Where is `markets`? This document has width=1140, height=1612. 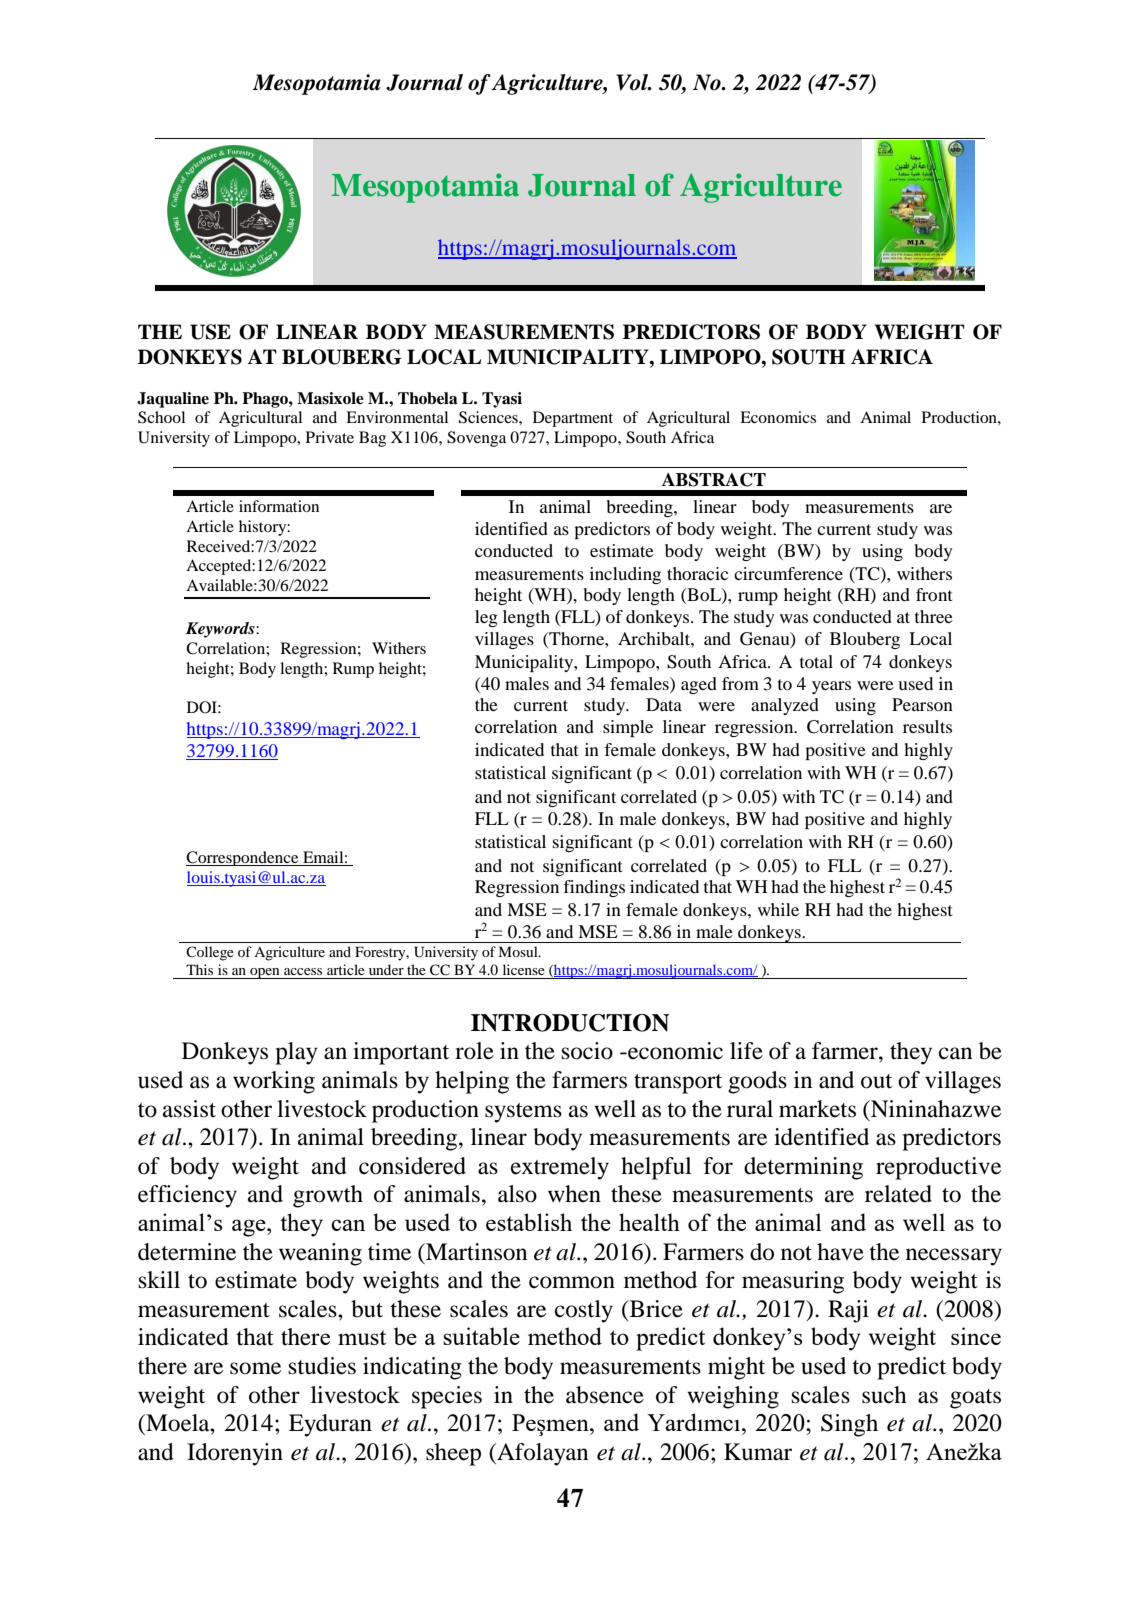
markets is located at coordinates (817, 1109).
